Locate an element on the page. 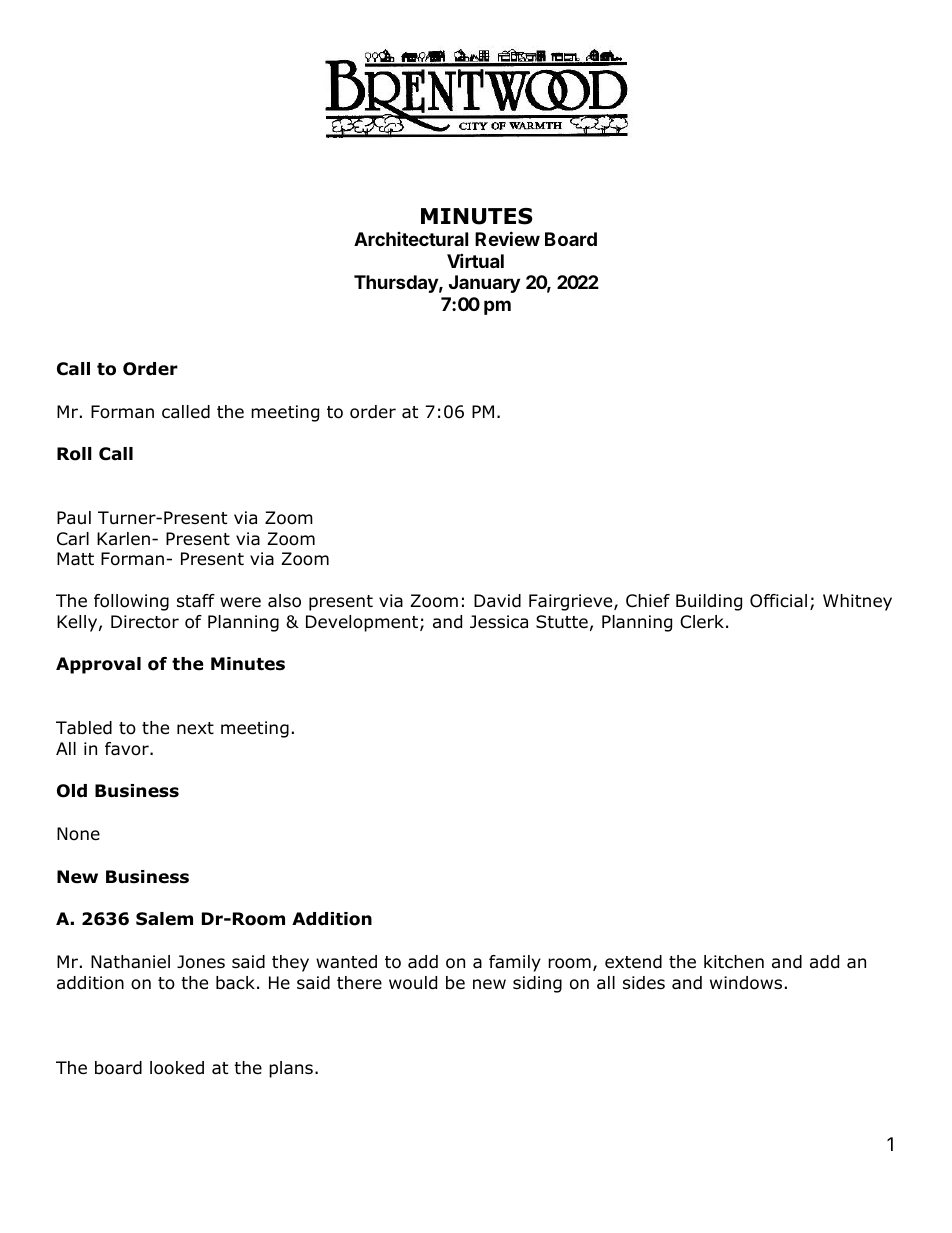 Image resolution: width=952 pixels, height=1233 pixels. David is located at coordinates (497, 601).
